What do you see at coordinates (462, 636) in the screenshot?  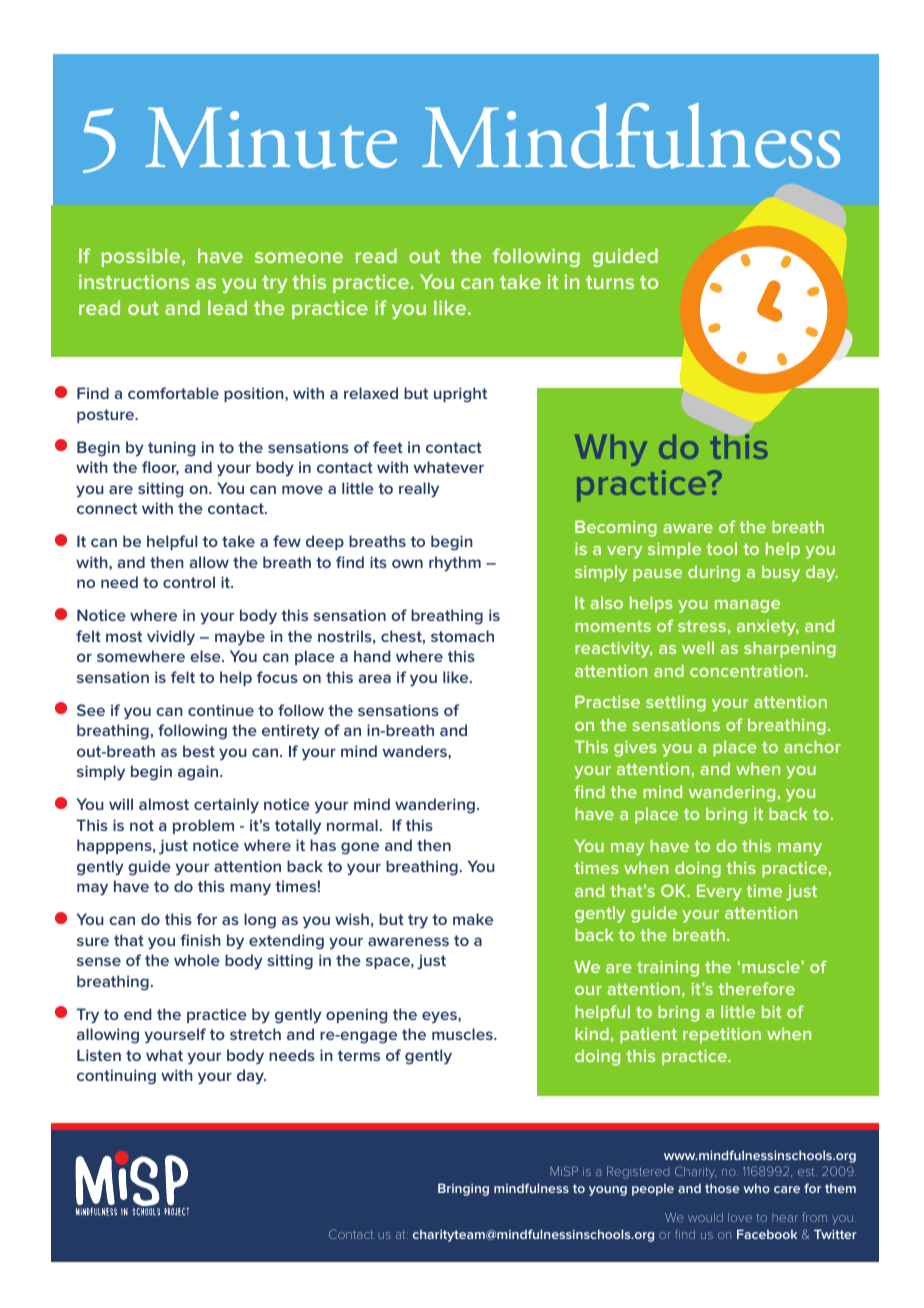 I see `stomach` at bounding box center [462, 636].
